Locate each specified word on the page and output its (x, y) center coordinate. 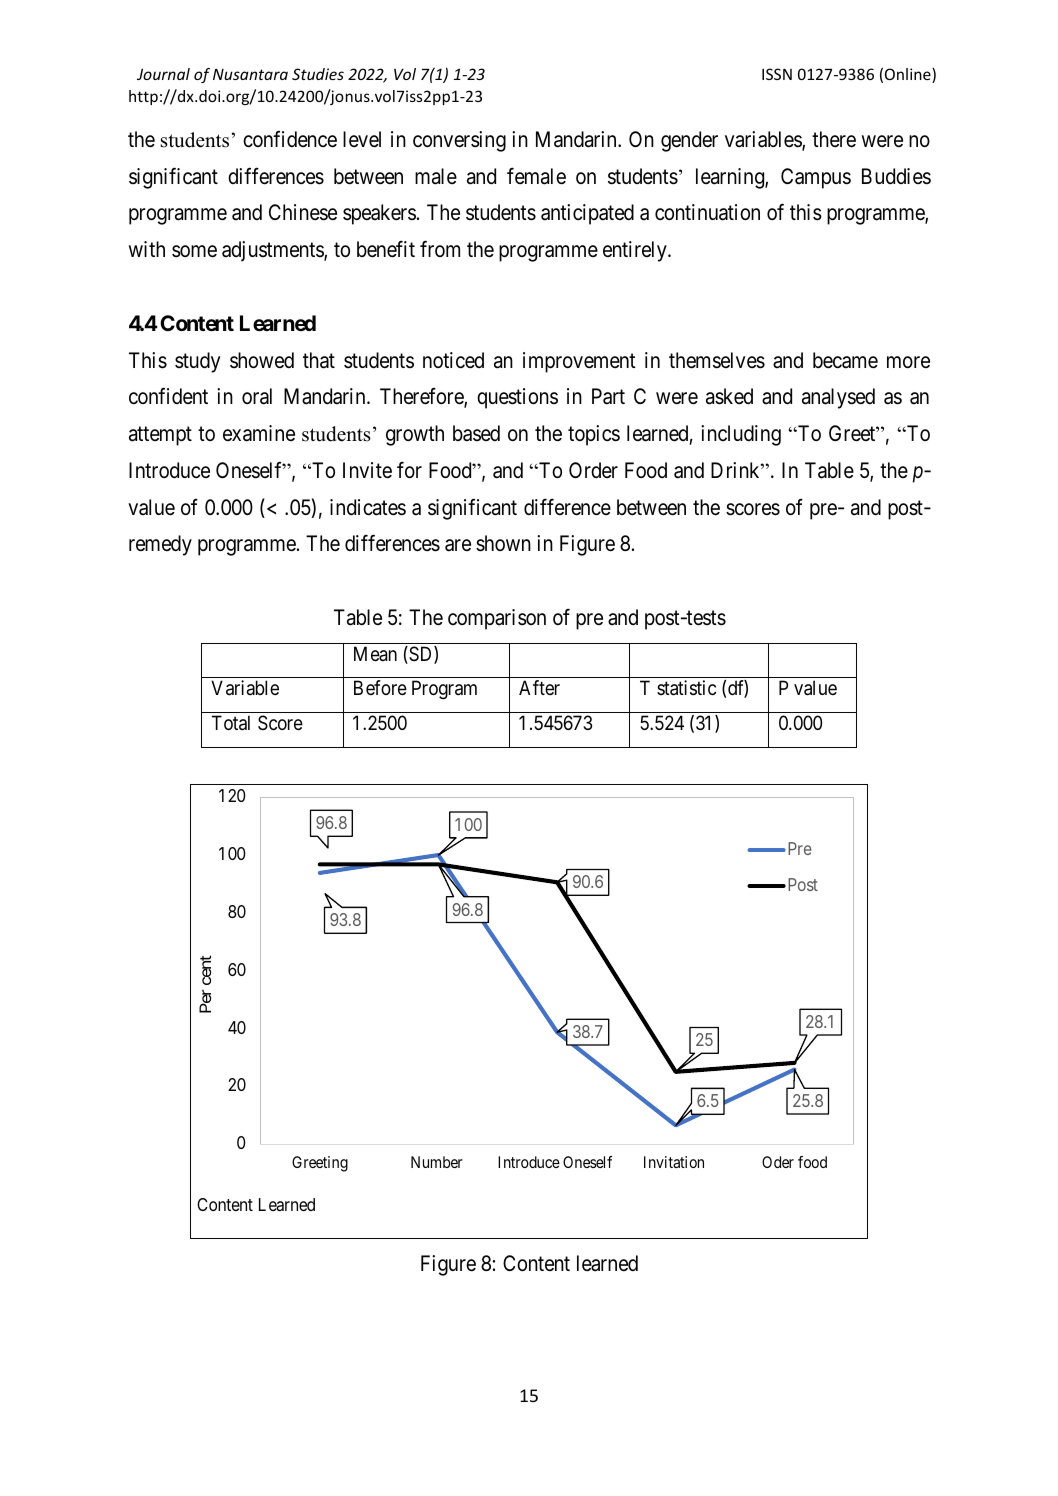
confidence (290, 139)
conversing (459, 141)
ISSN (777, 74)
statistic (686, 688)
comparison (497, 619)
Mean (375, 654)
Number (437, 1162)
